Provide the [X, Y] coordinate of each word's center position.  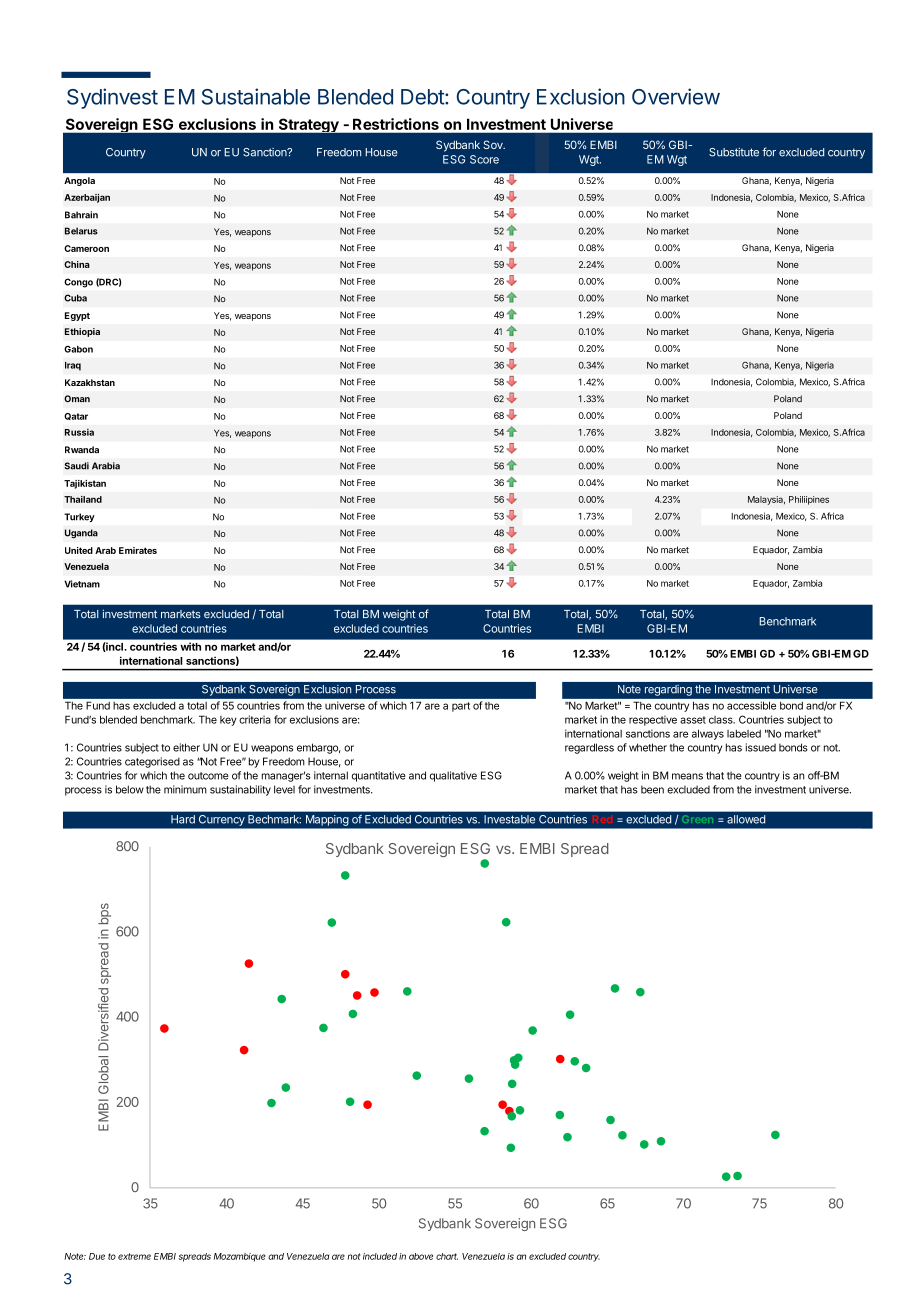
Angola [79, 181]
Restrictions [396, 124]
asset [693, 720]
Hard [183, 819]
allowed [746, 819]
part [461, 707]
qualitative [453, 776]
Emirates [138, 550]
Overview [676, 96]
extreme [134, 1256]
